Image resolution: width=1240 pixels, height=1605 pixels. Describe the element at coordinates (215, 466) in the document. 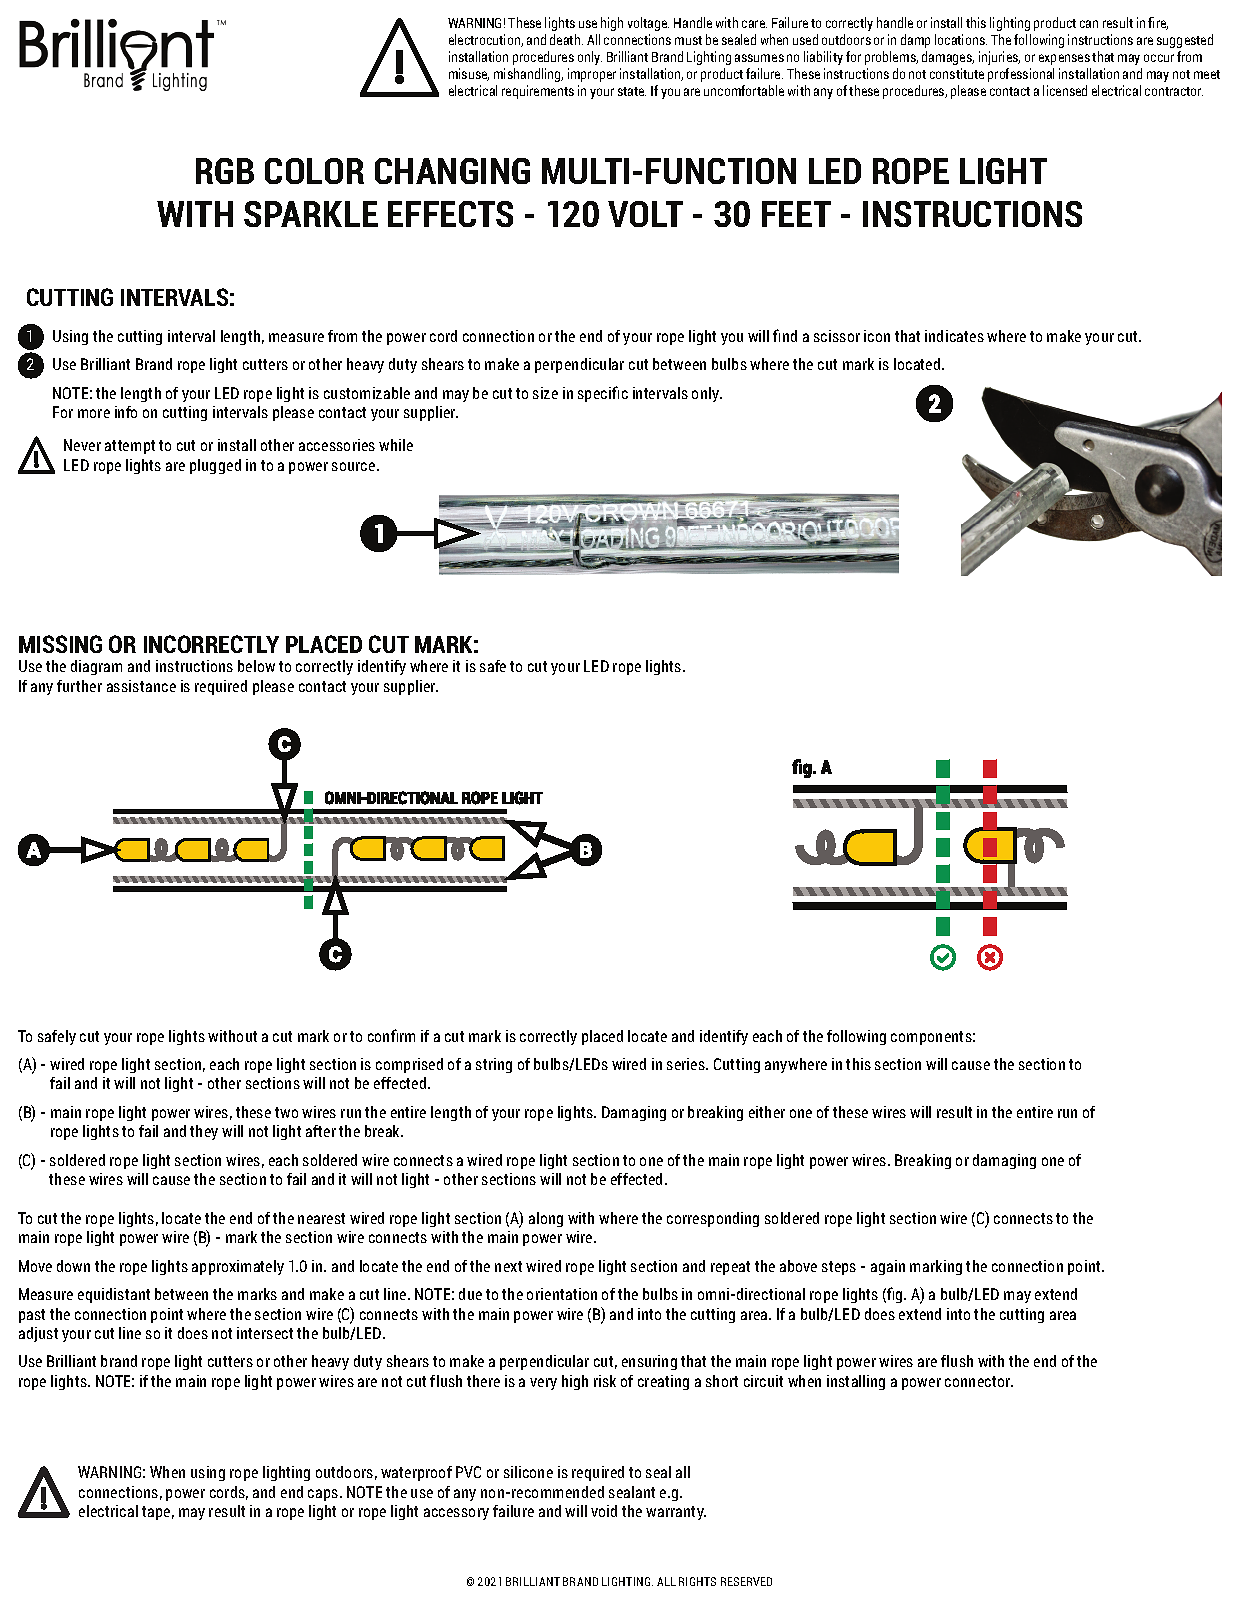

I see `plugged` at that location.
